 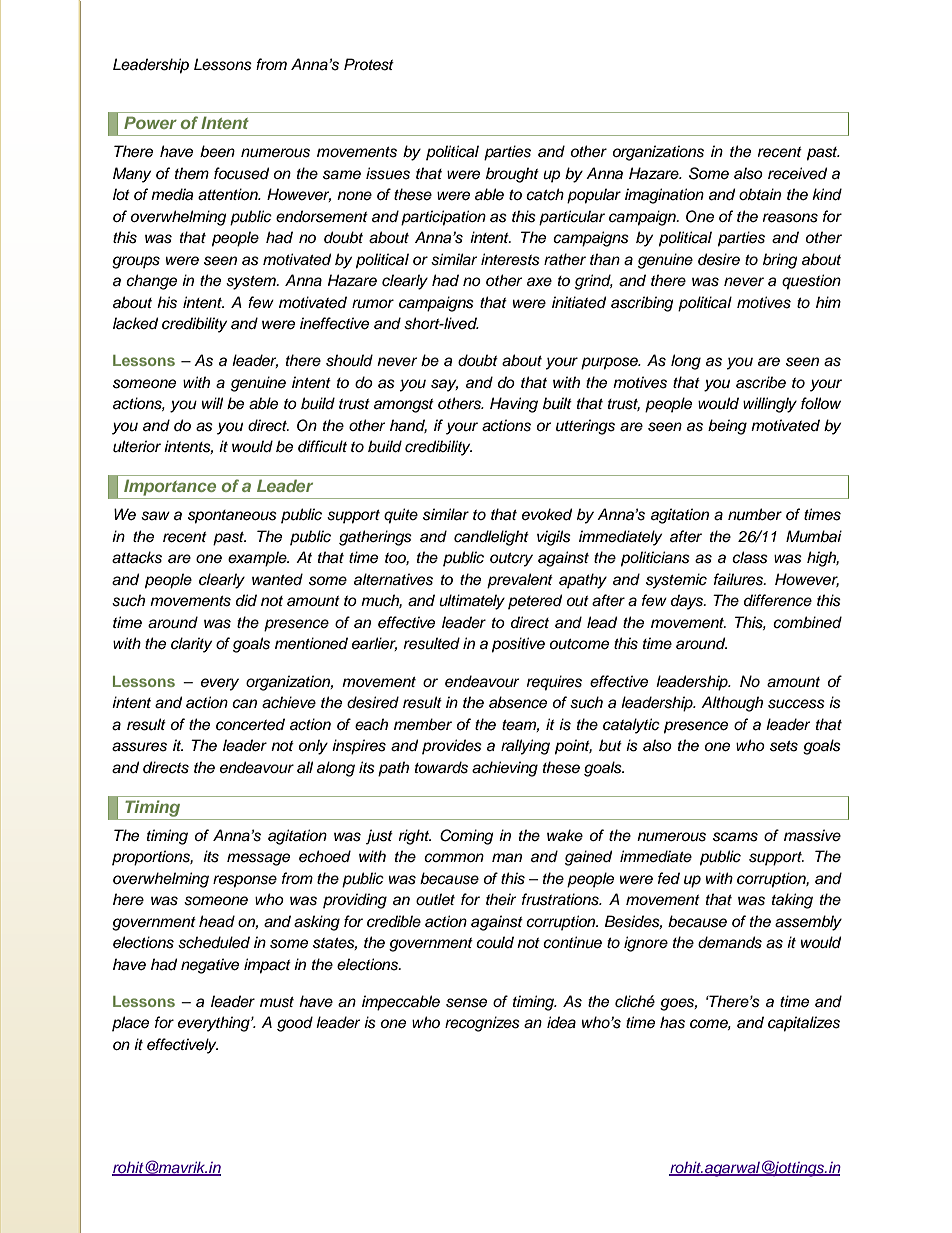 What do you see at coordinates (232, 517) in the document?
I see `spontaneous` at bounding box center [232, 517].
